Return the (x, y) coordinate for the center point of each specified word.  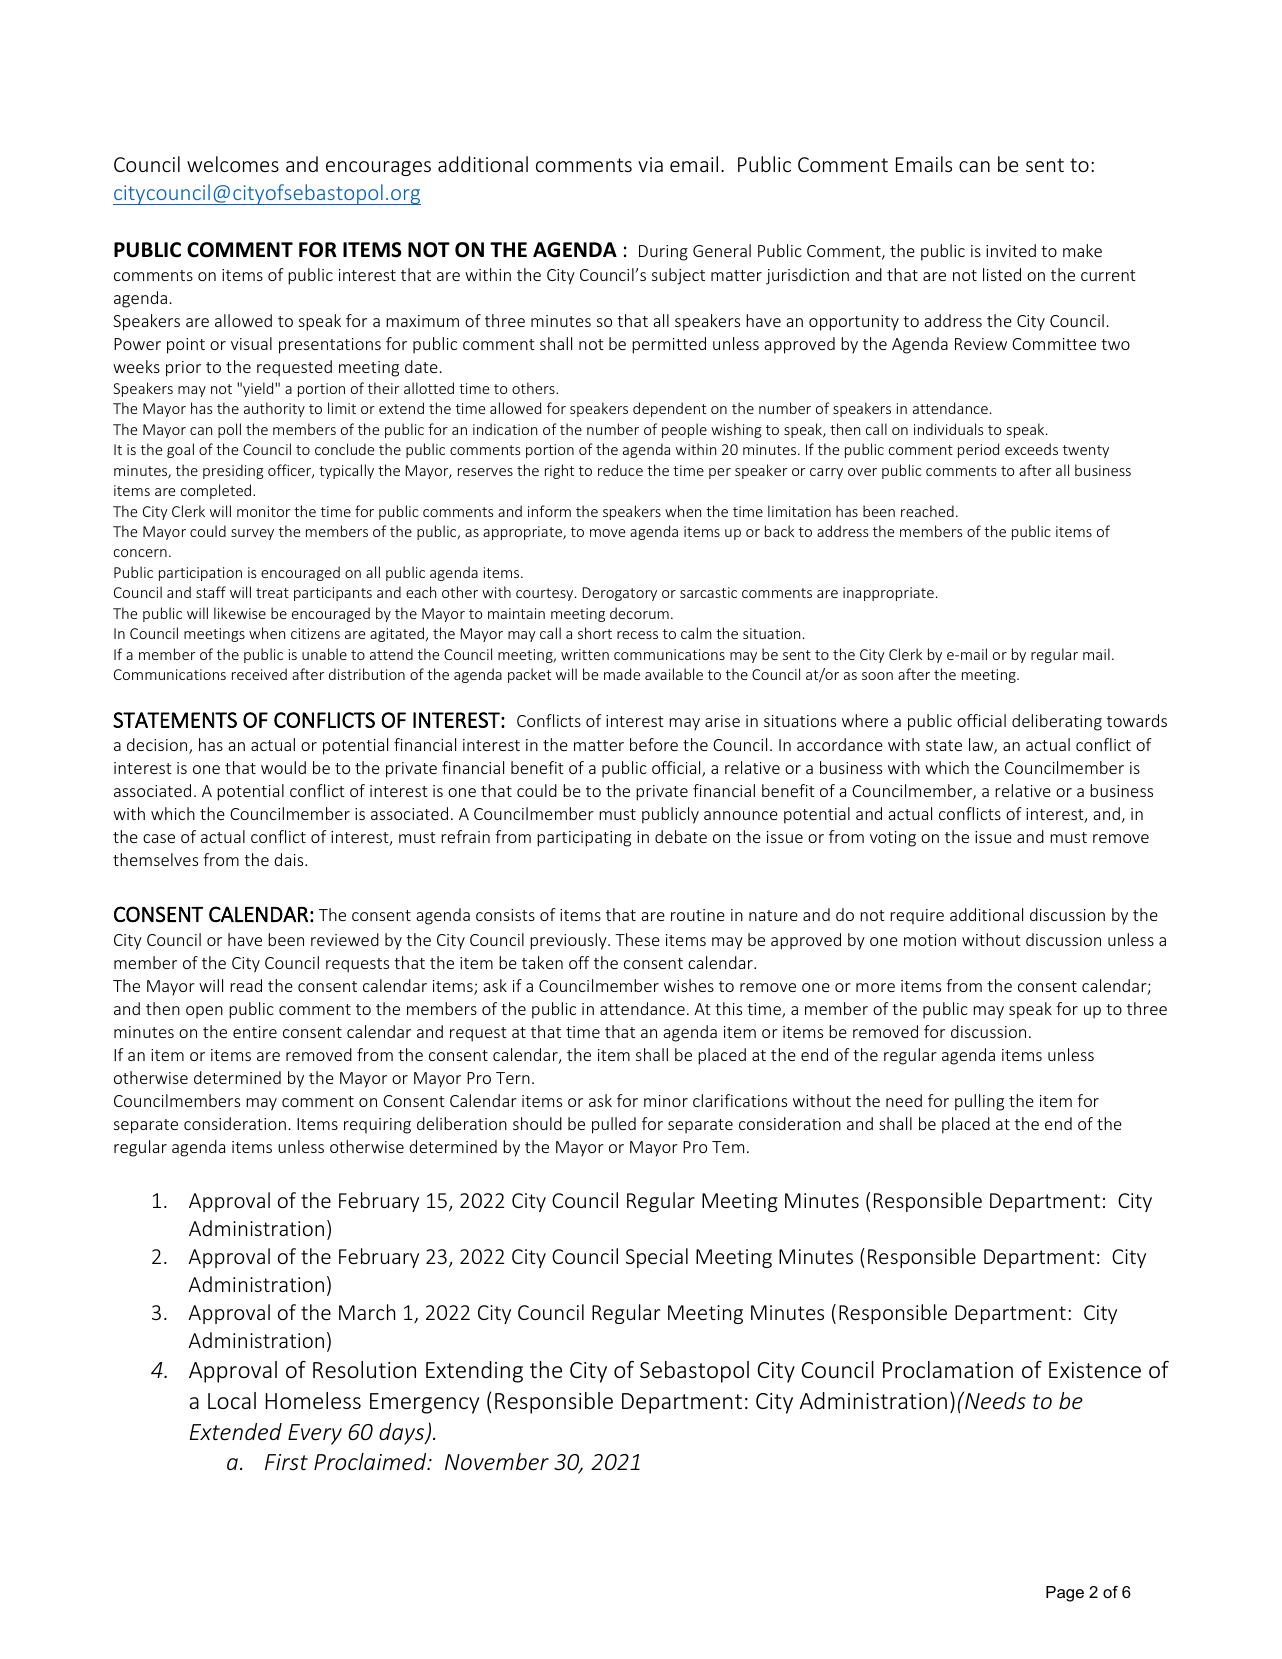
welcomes (233, 164)
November (497, 1461)
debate (681, 836)
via (650, 164)
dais (290, 859)
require (917, 917)
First (286, 1462)
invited (1011, 250)
